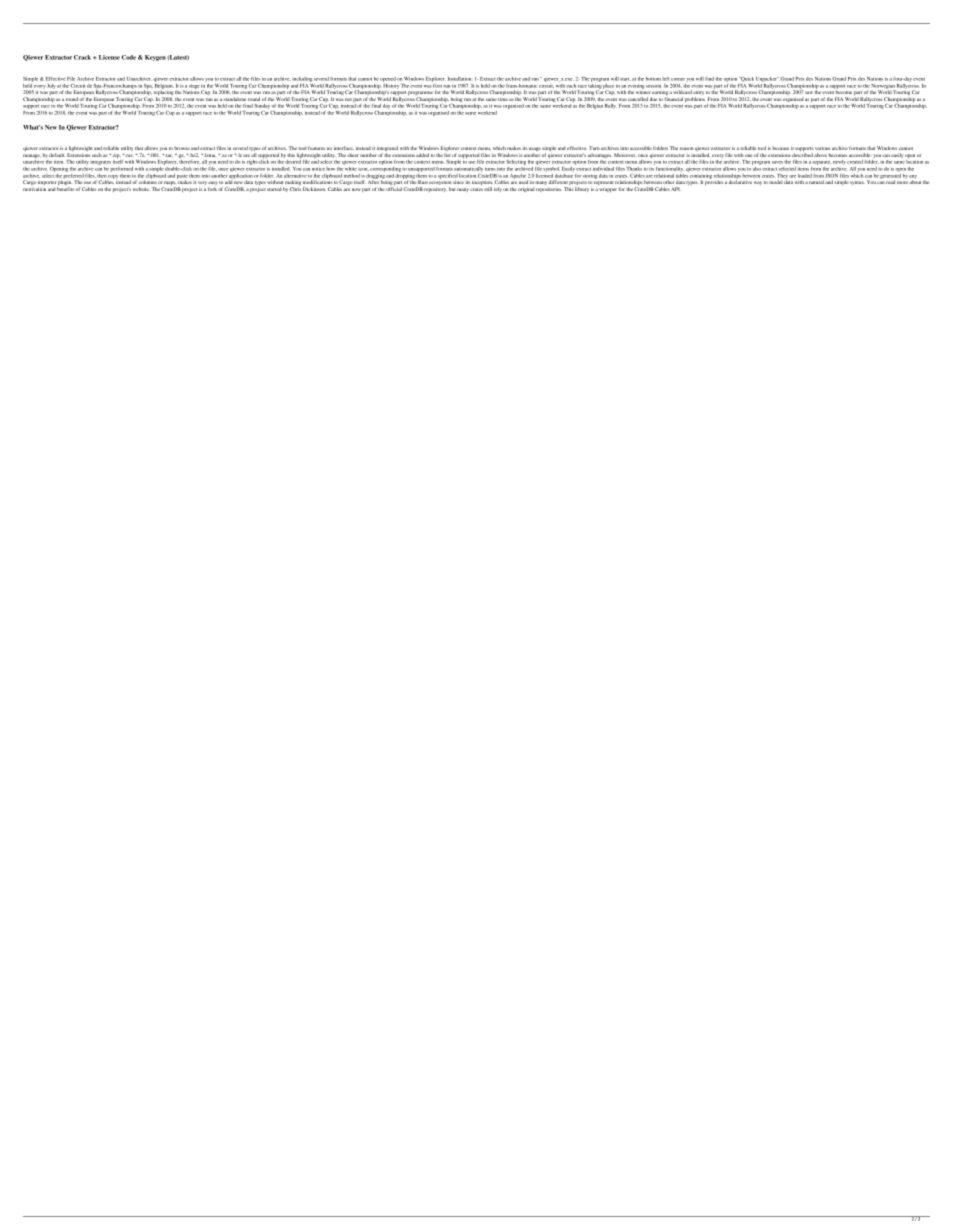 This screenshot has height=1232, width=953. Describe the element at coordinates (571, 86) in the screenshot. I see `each` at that location.
